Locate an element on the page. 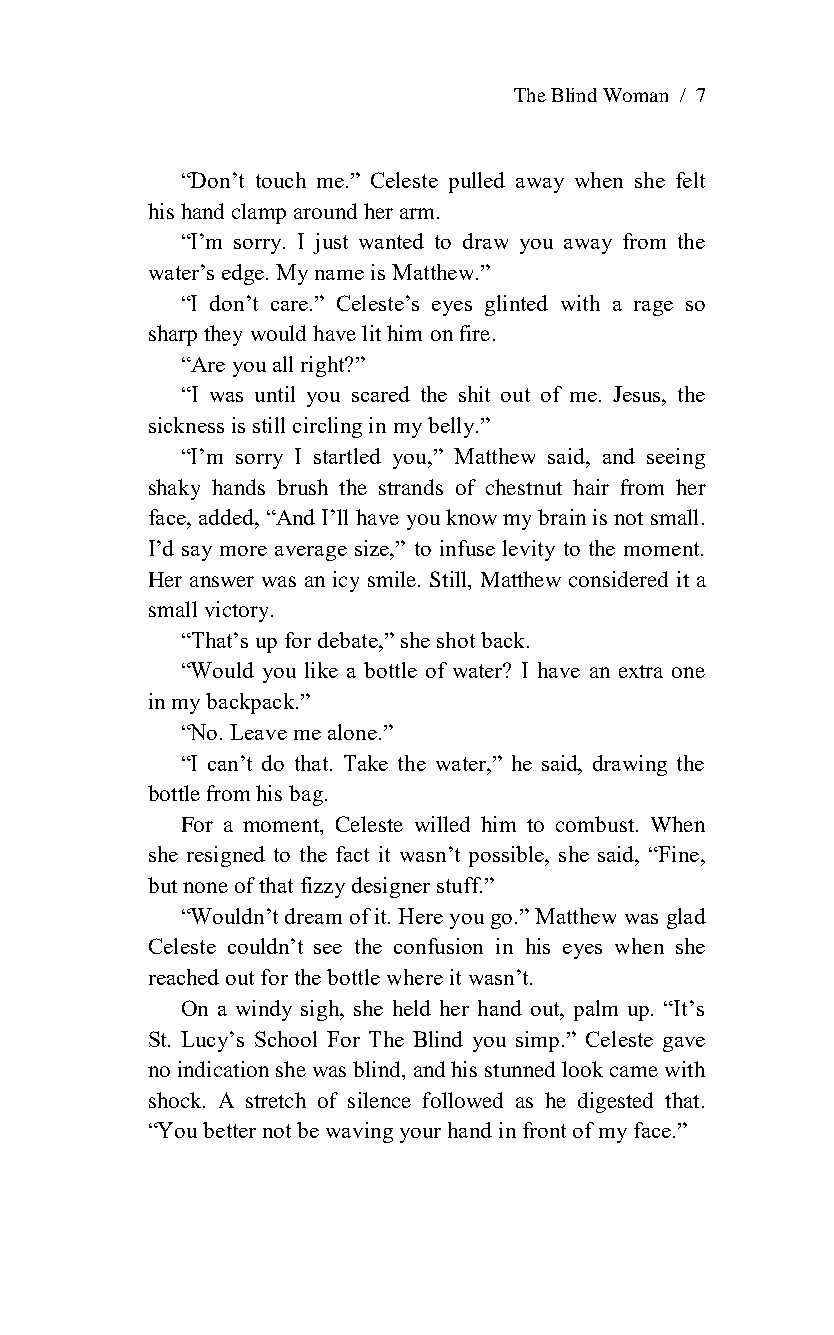 Image resolution: width=834 pixels, height=1335 pixels. seeing is located at coordinates (676, 458).
